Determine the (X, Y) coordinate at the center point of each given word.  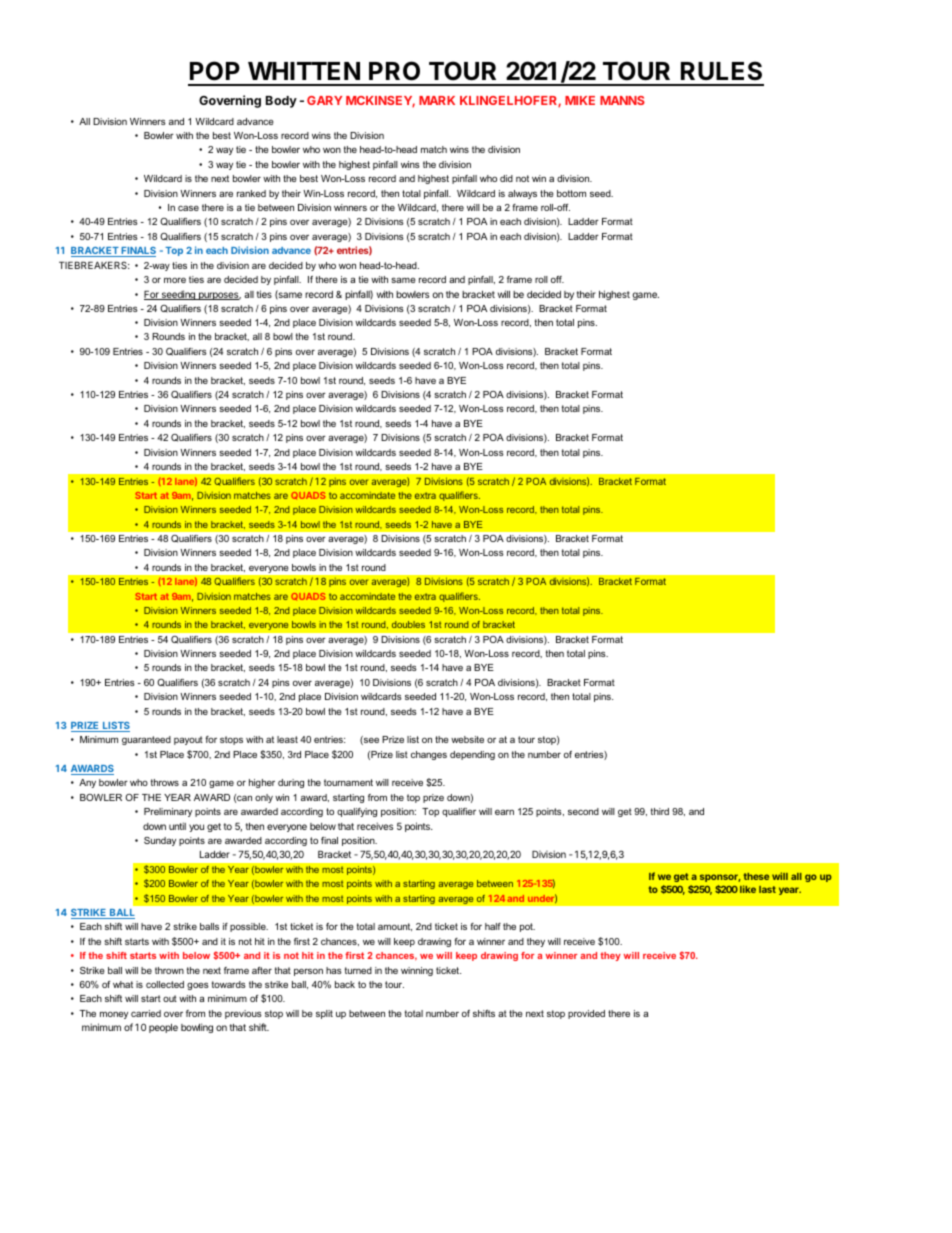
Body (281, 102)
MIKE (580, 100)
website (467, 739)
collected (165, 984)
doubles (408, 624)
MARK (437, 100)
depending (472, 755)
